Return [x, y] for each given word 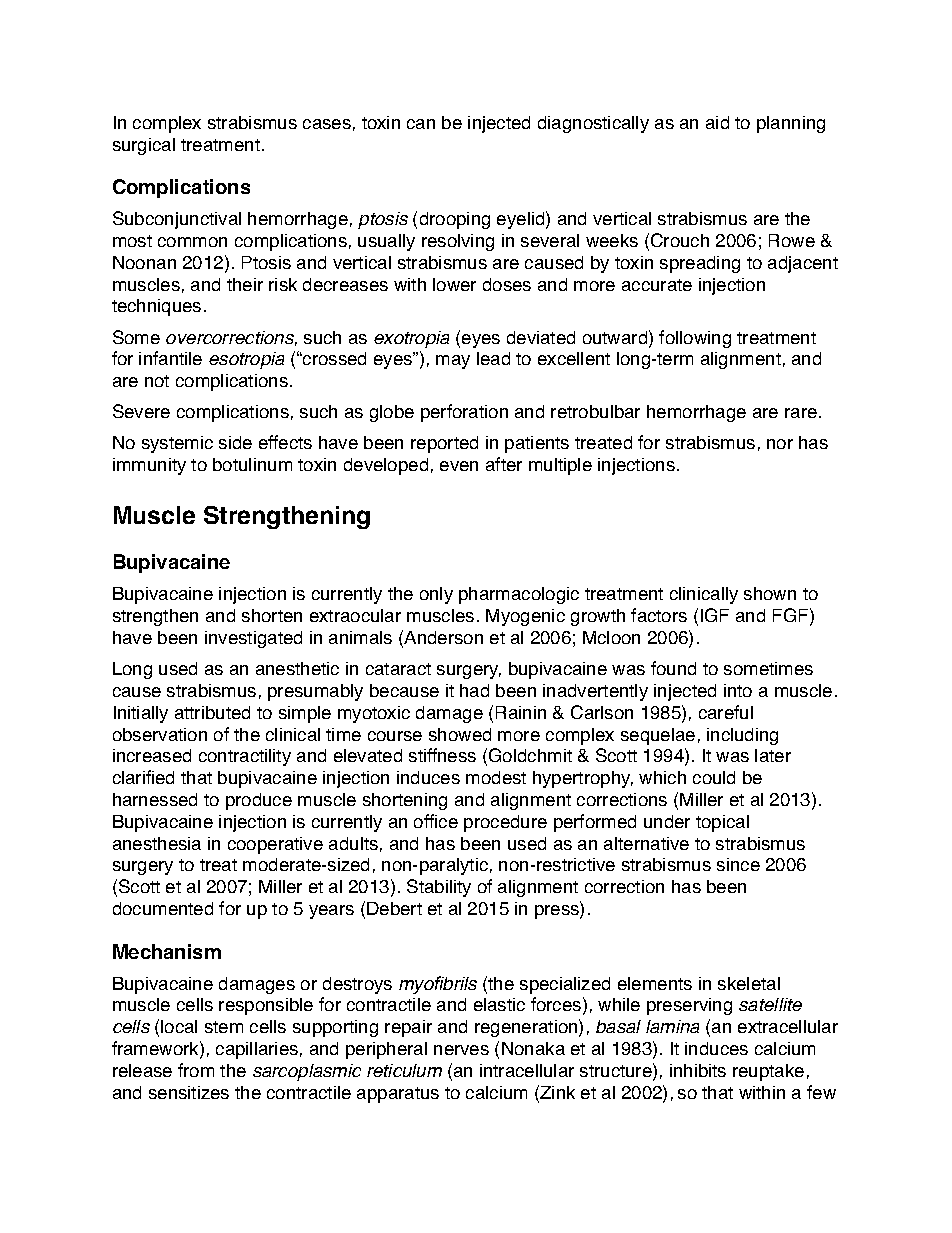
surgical [144, 146]
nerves [461, 1050]
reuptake [768, 1072]
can [421, 124]
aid [717, 122]
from [196, 1070]
